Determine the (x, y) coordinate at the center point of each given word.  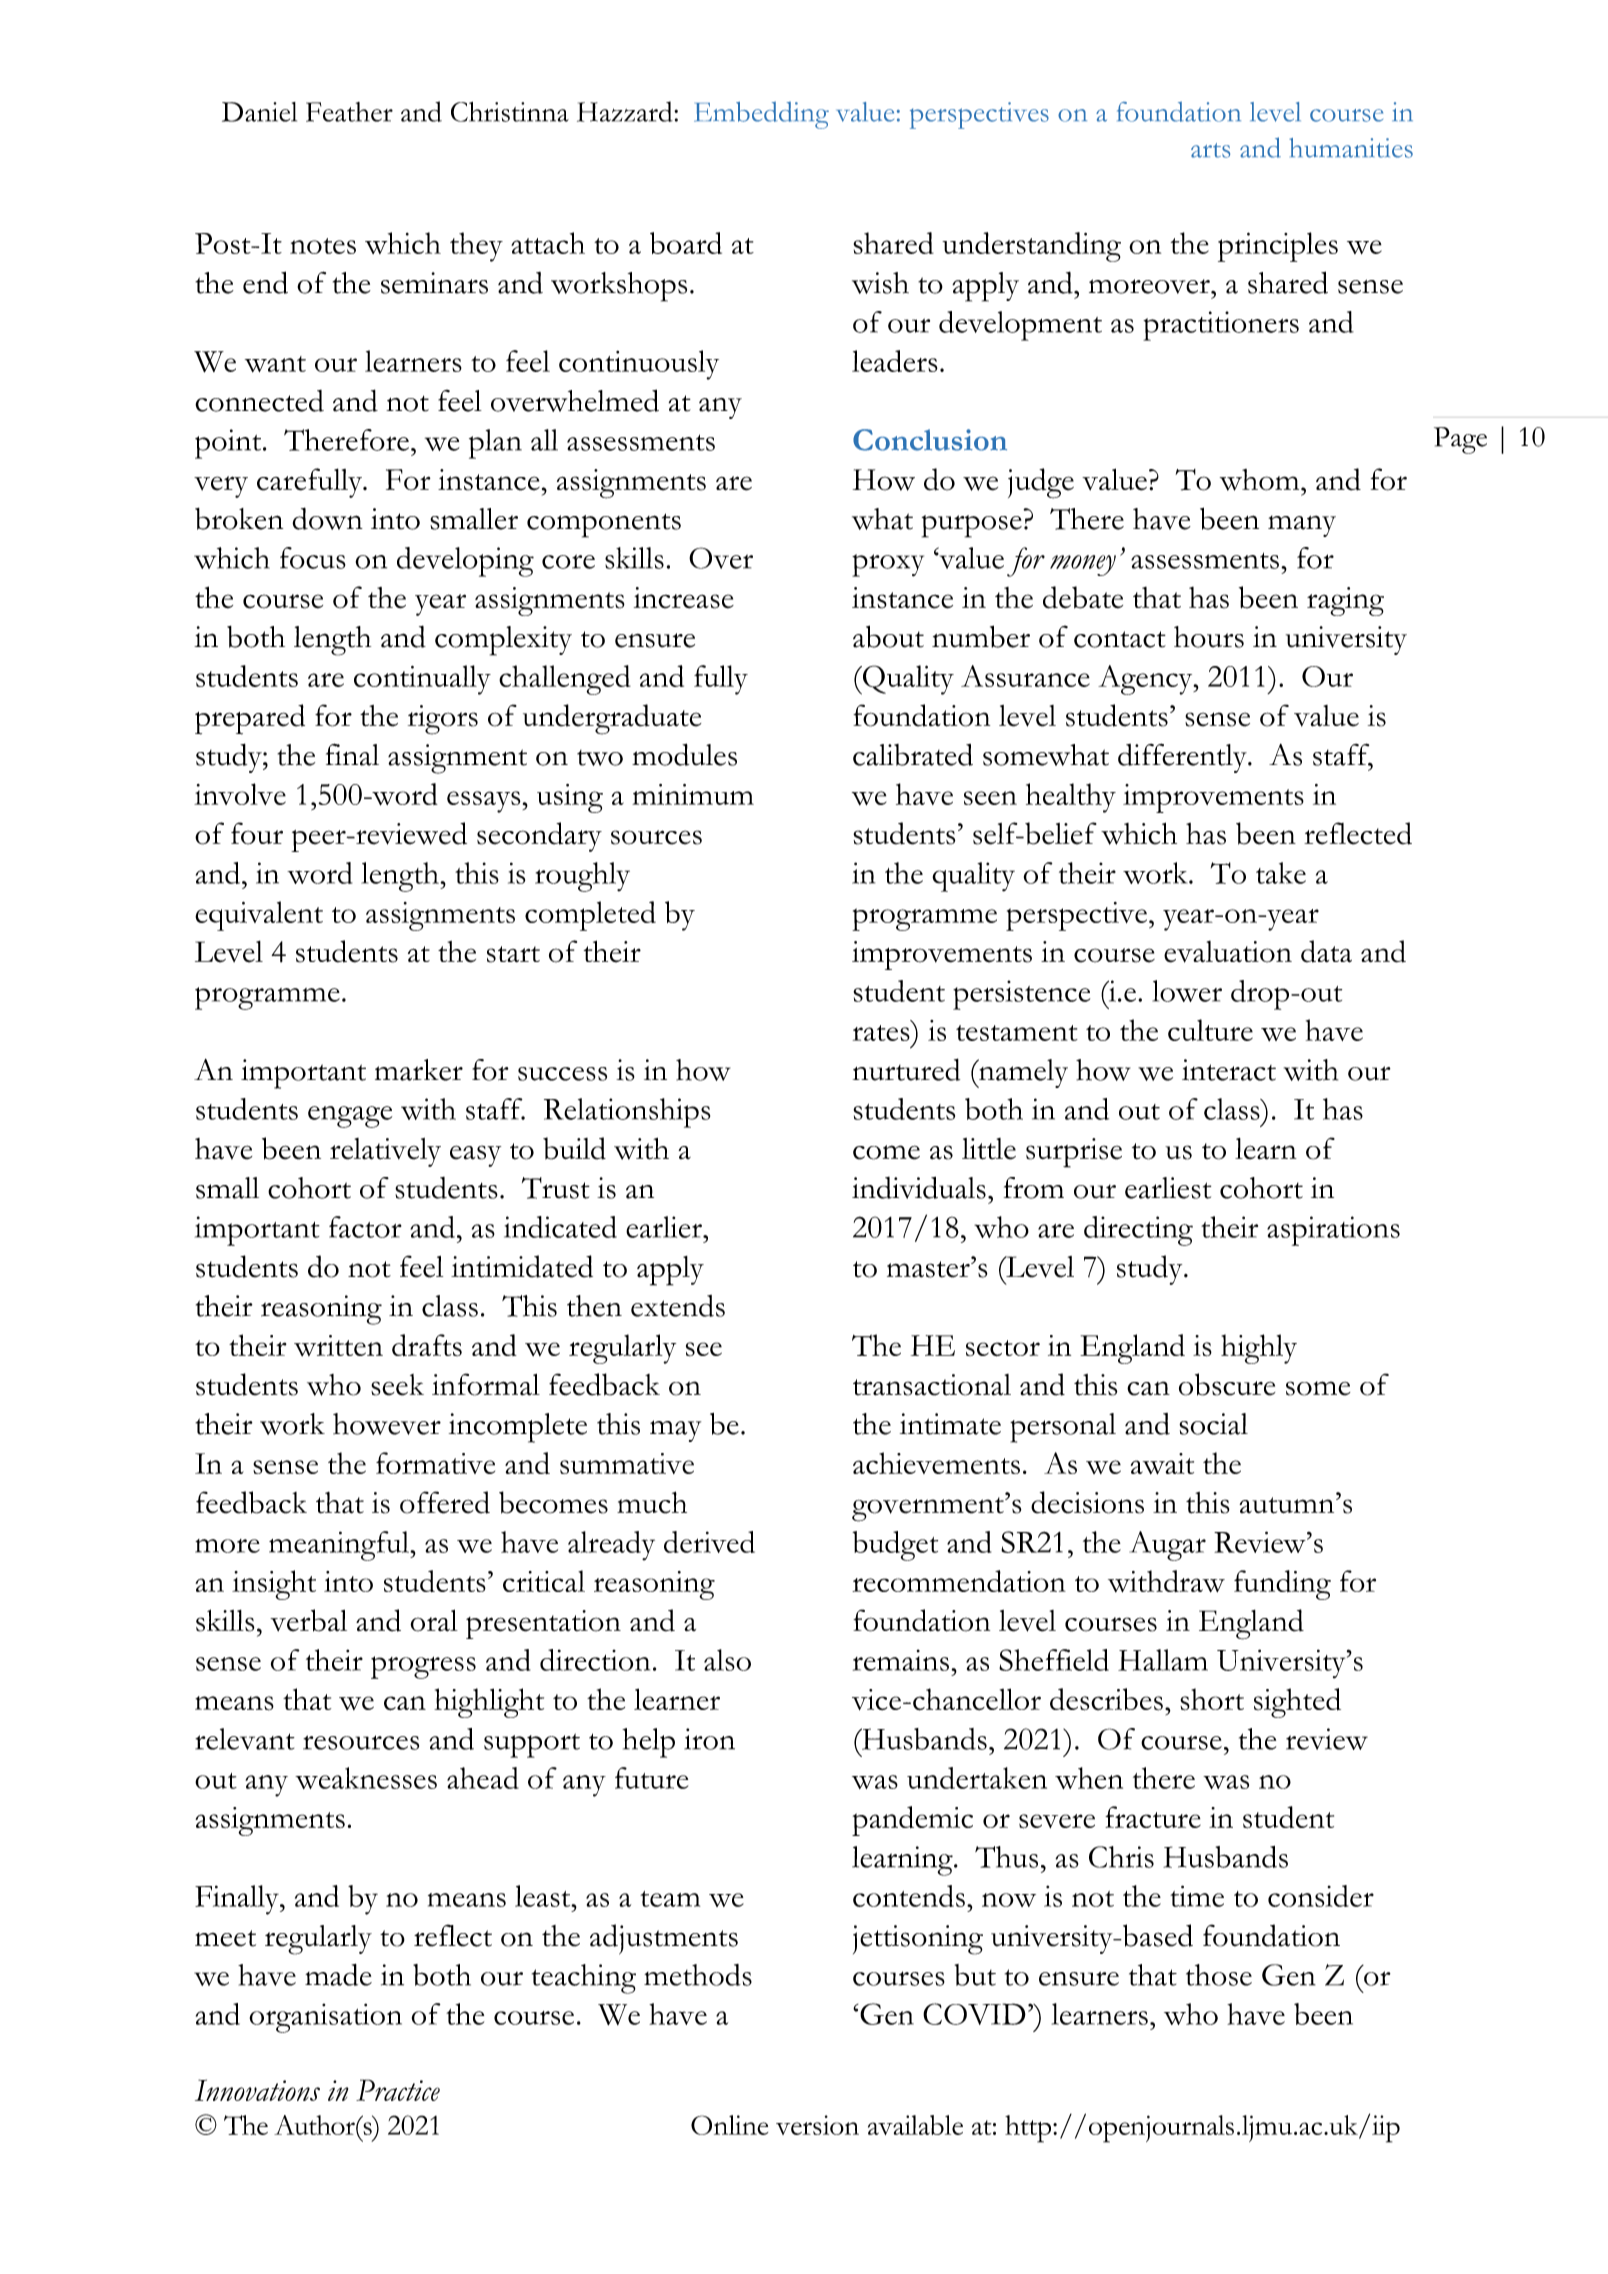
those (1219, 1975)
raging (1345, 601)
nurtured (906, 1069)
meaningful (340, 1546)
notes (323, 246)
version (817, 2125)
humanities (1351, 148)
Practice (398, 2090)
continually (422, 680)
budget (895, 1546)
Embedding (761, 115)
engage (350, 1117)
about (888, 636)
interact (1229, 1070)
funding (1282, 1585)
